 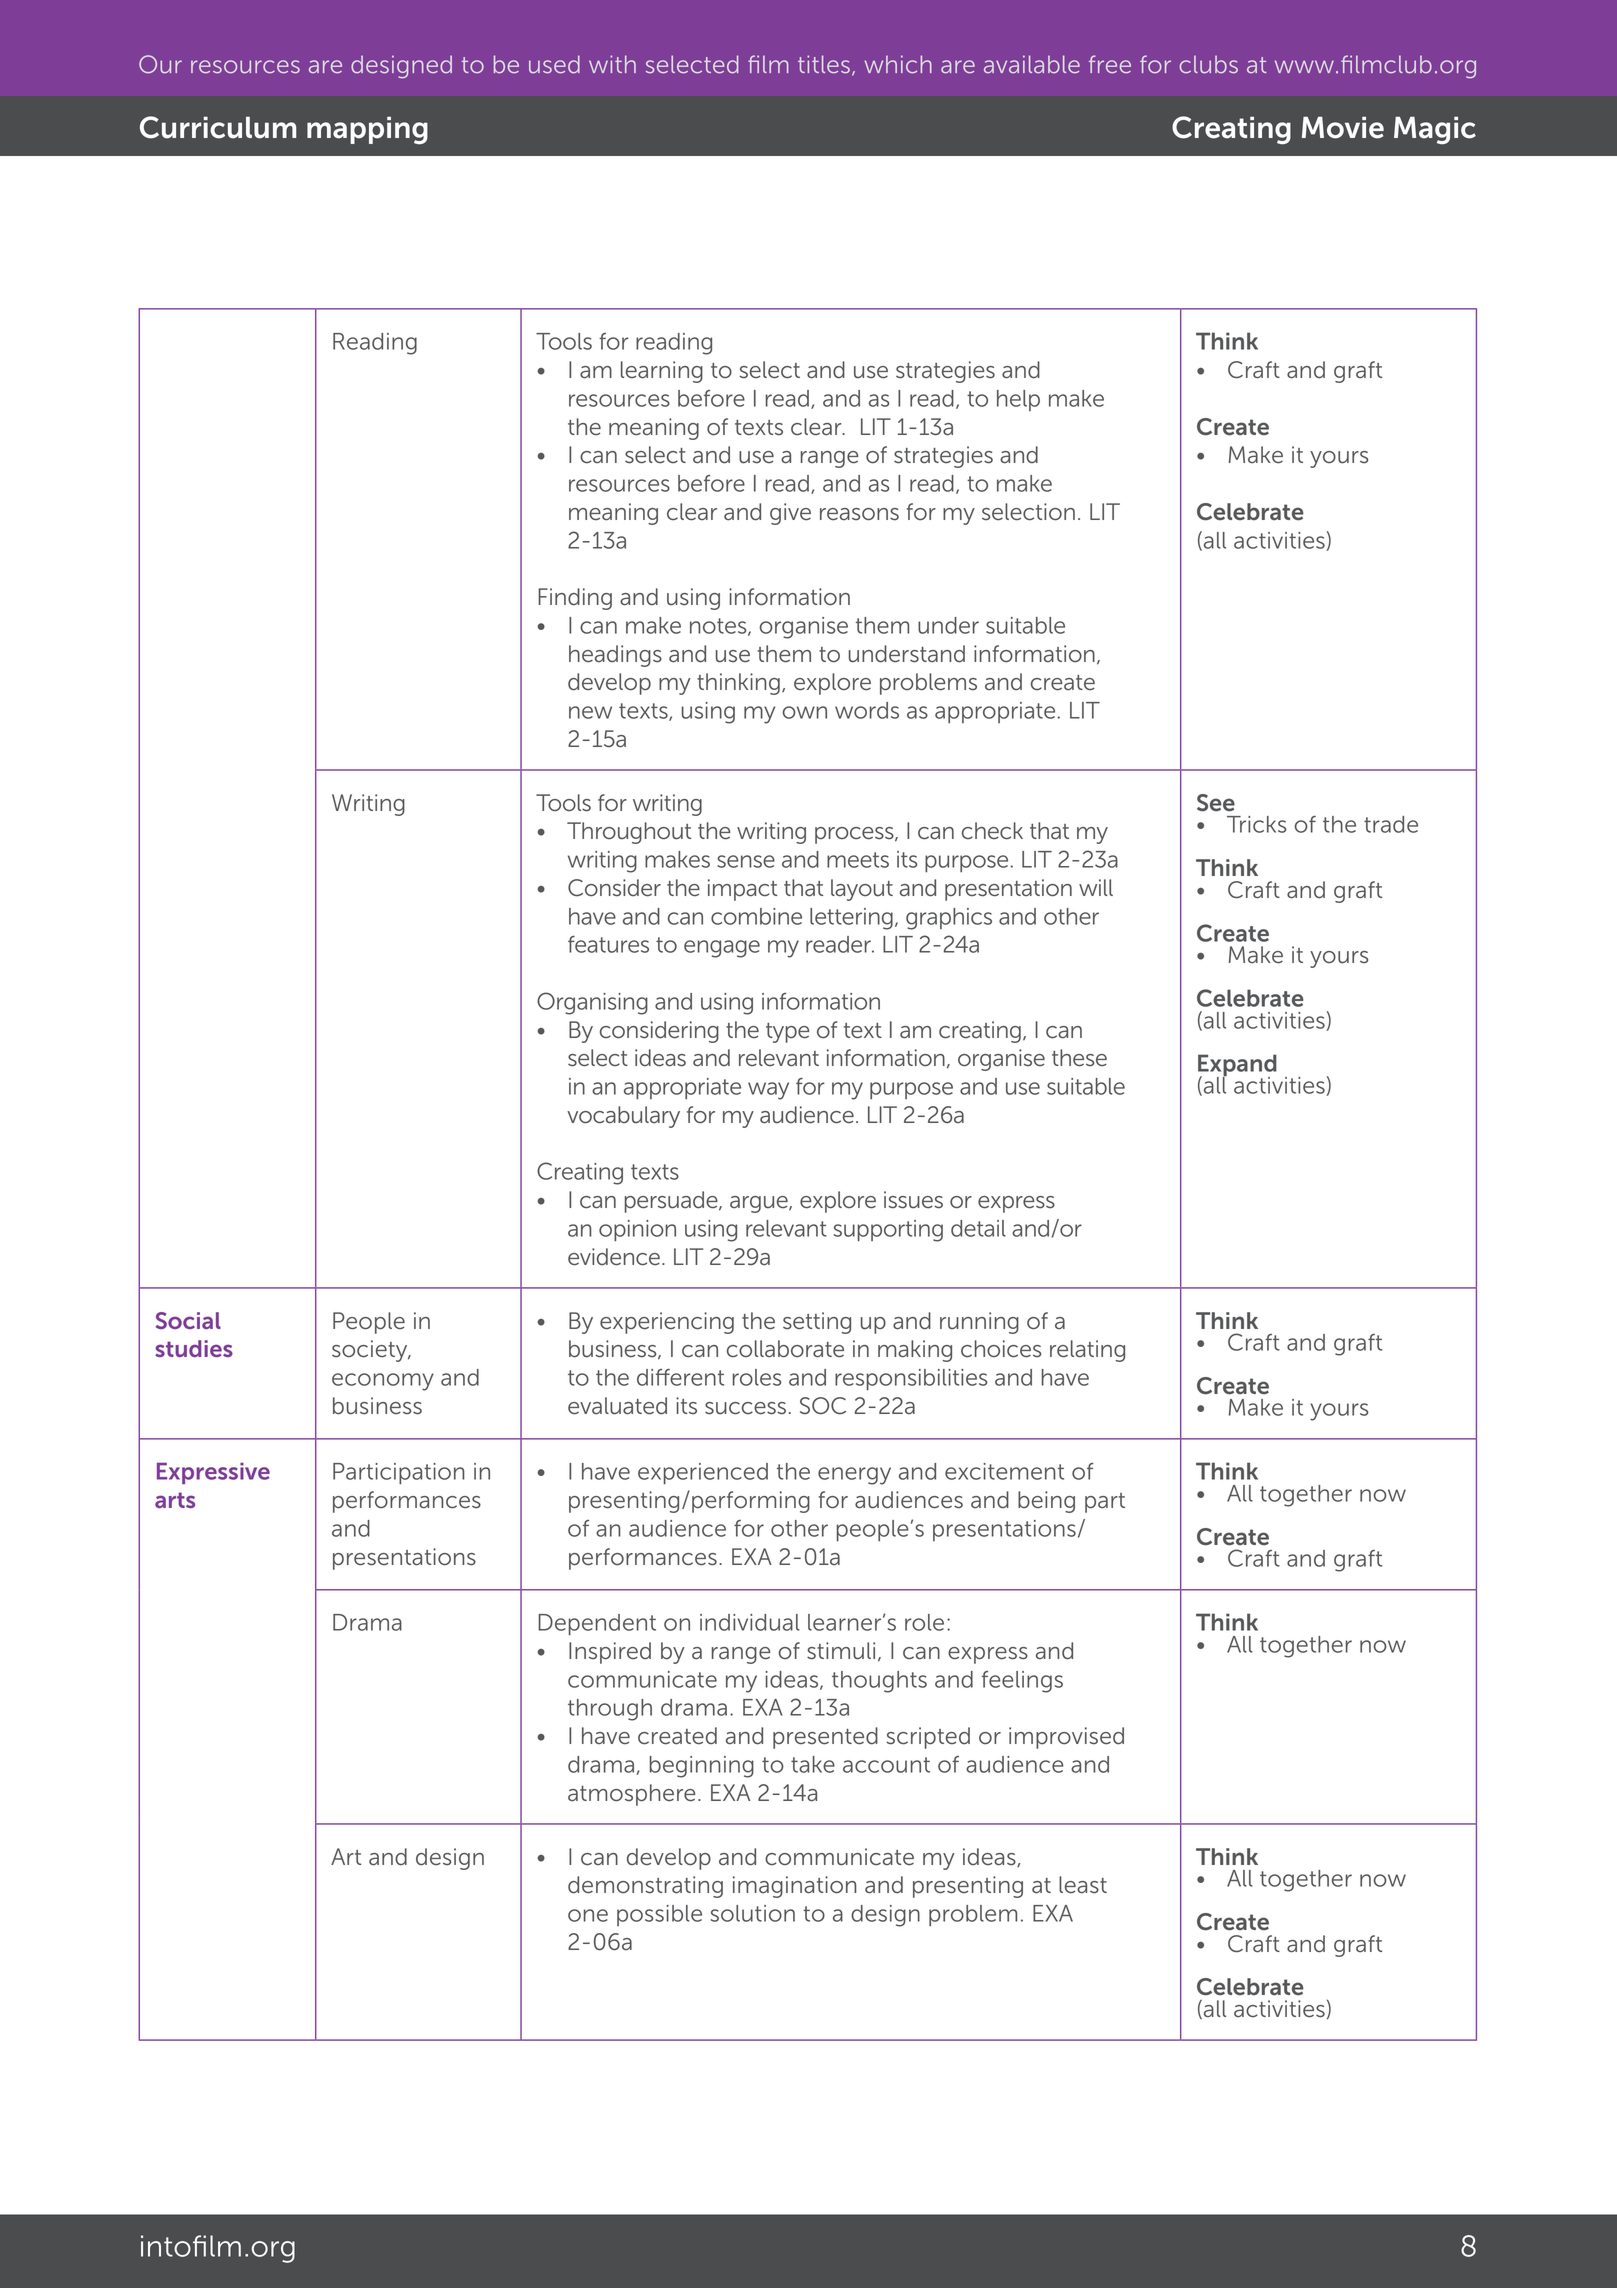 What do you see at coordinates (794, 1887) in the screenshot?
I see `imagination` at bounding box center [794, 1887].
